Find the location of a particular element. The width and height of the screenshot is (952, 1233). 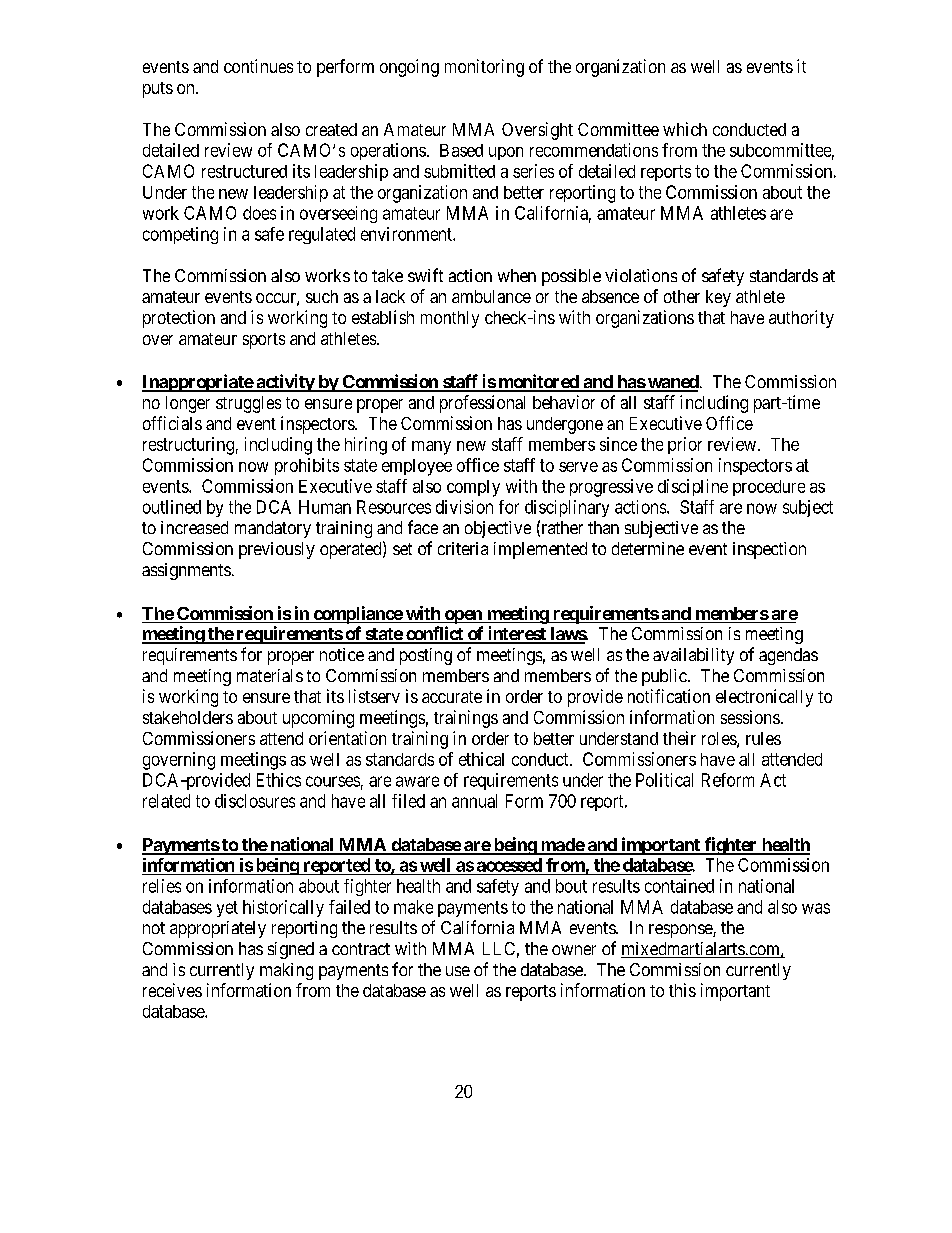

key is located at coordinates (718, 298).
